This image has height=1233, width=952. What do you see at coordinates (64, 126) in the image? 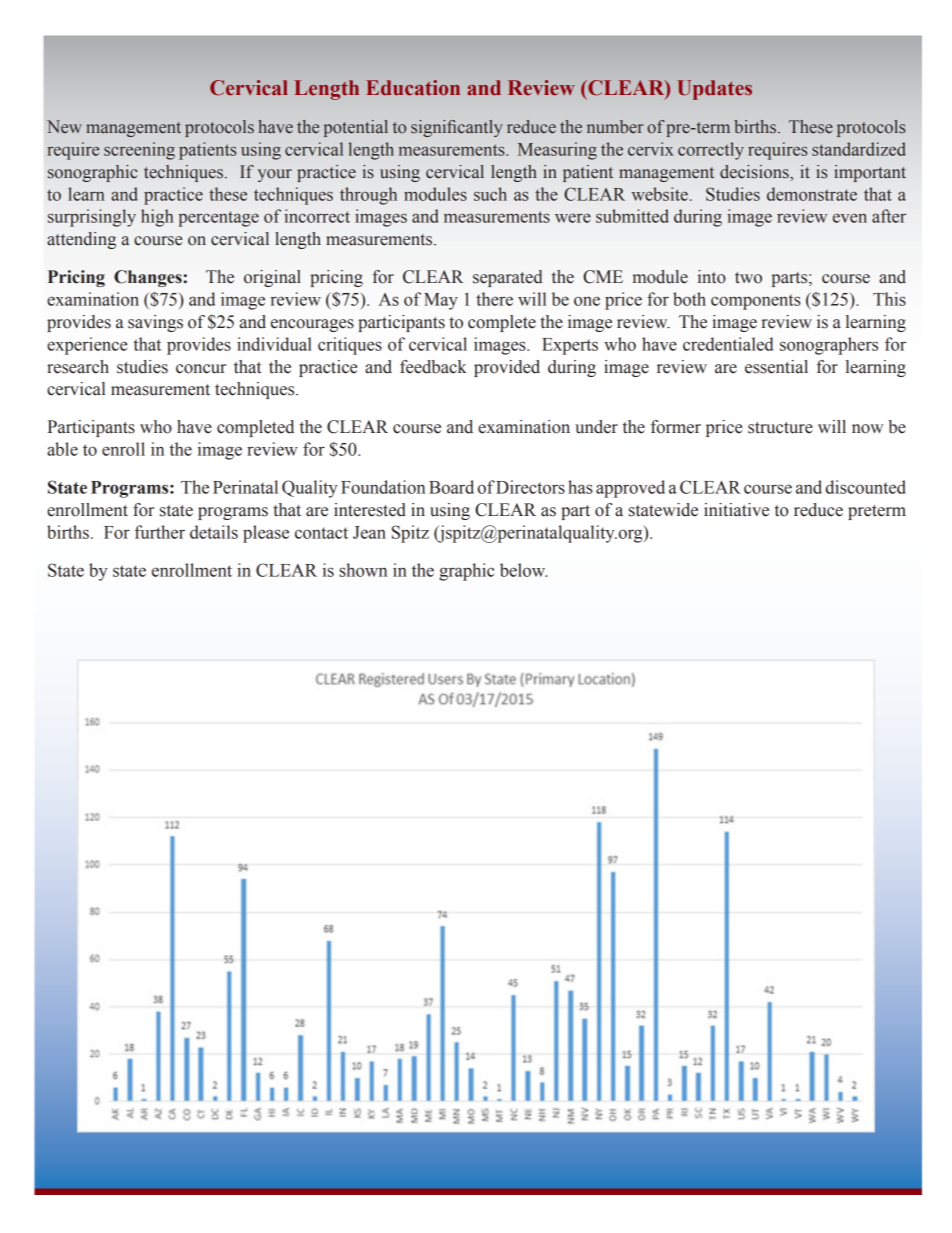
I see `New` at bounding box center [64, 126].
